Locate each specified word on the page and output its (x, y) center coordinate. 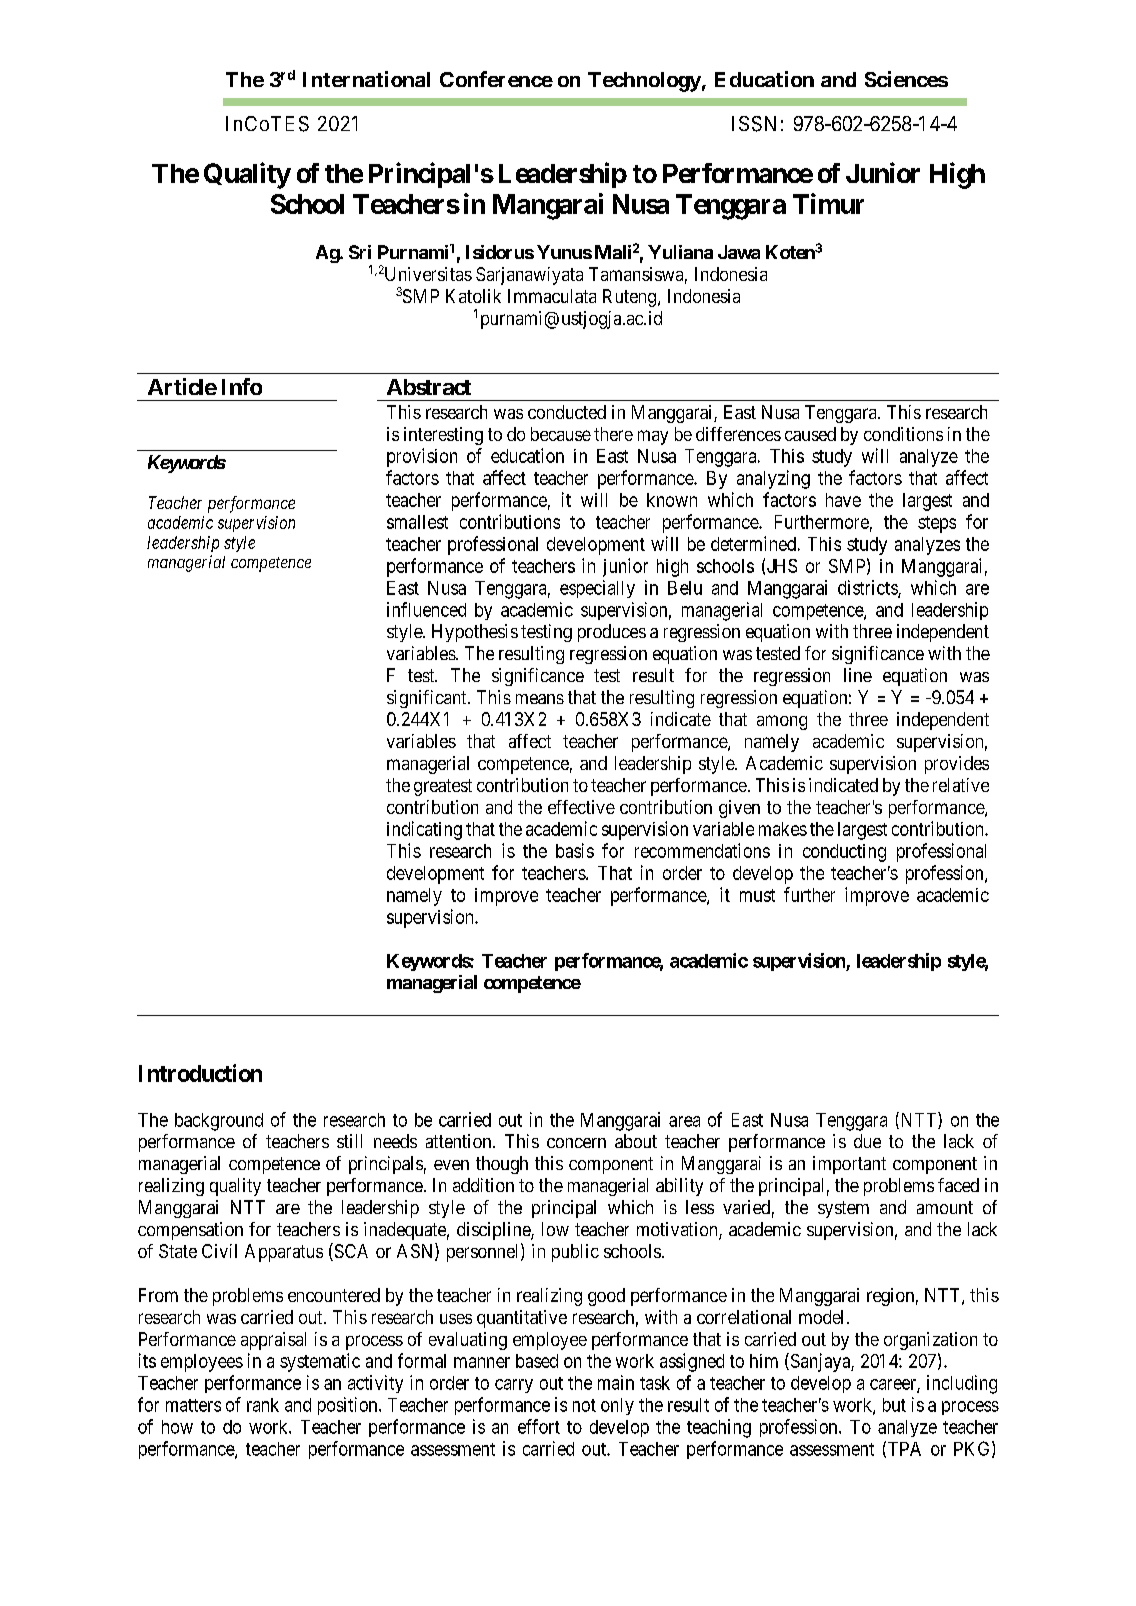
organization (930, 1341)
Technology (644, 82)
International (366, 79)
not (584, 1405)
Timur (828, 203)
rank (263, 1405)
